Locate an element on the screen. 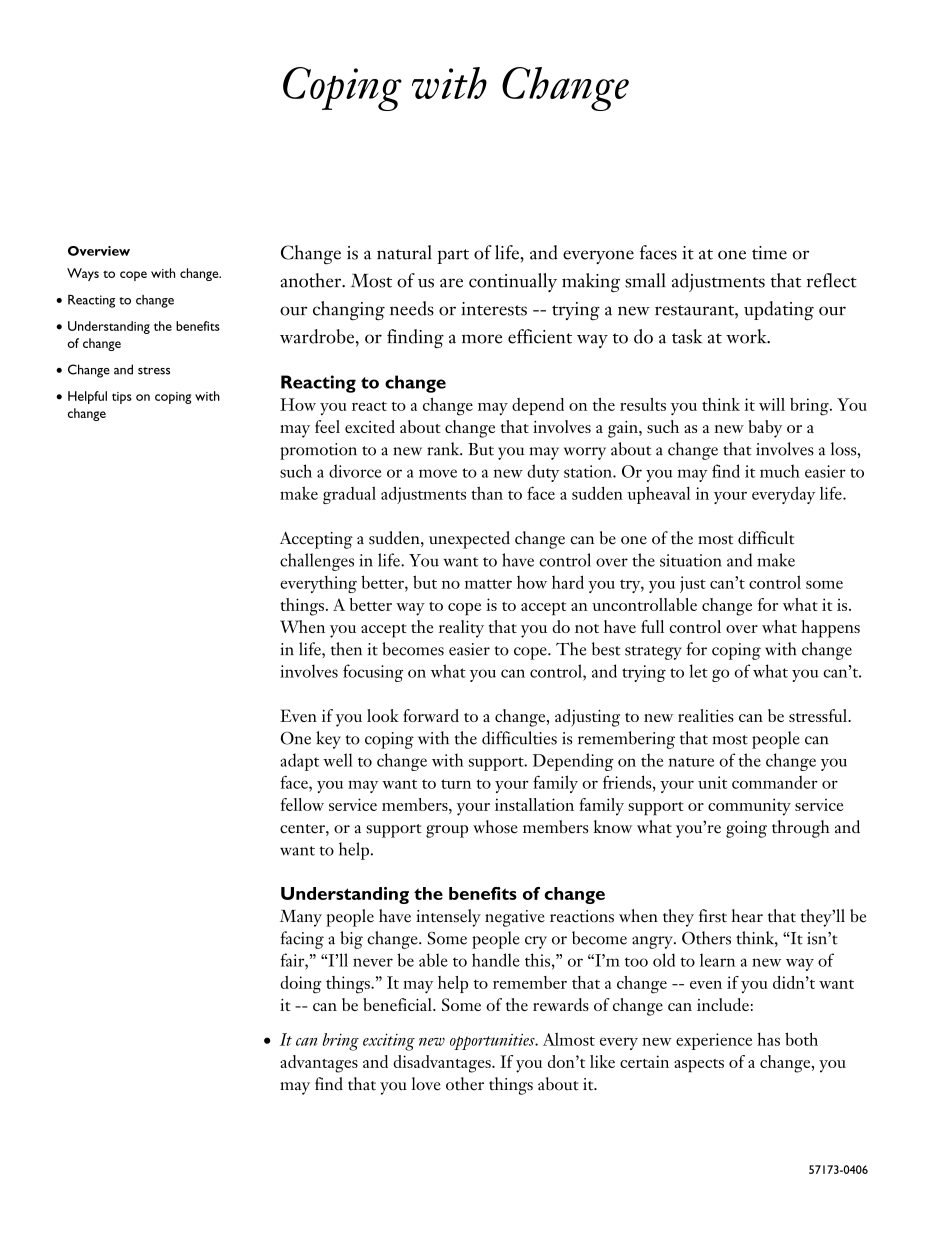 The image size is (952, 1233). time is located at coordinates (769, 253).
